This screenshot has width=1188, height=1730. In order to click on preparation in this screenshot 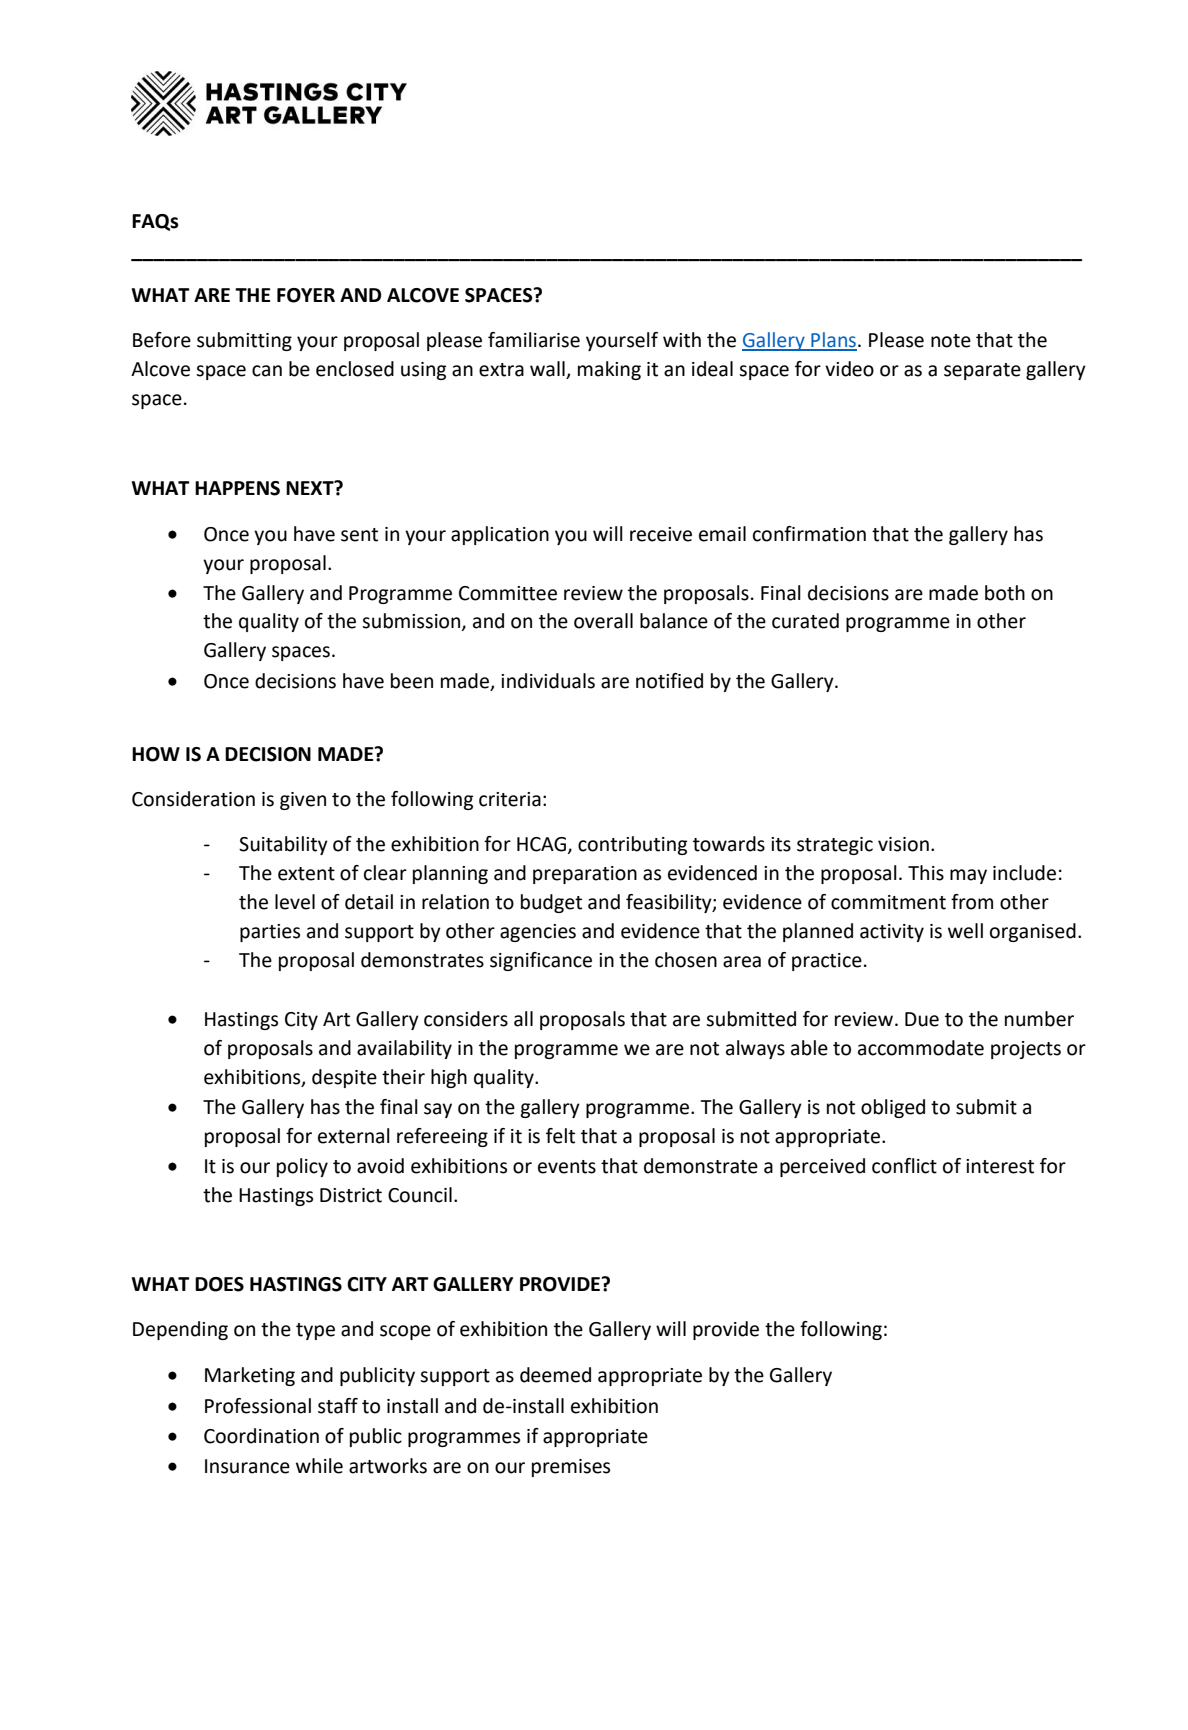, I will do `click(585, 875)`.
